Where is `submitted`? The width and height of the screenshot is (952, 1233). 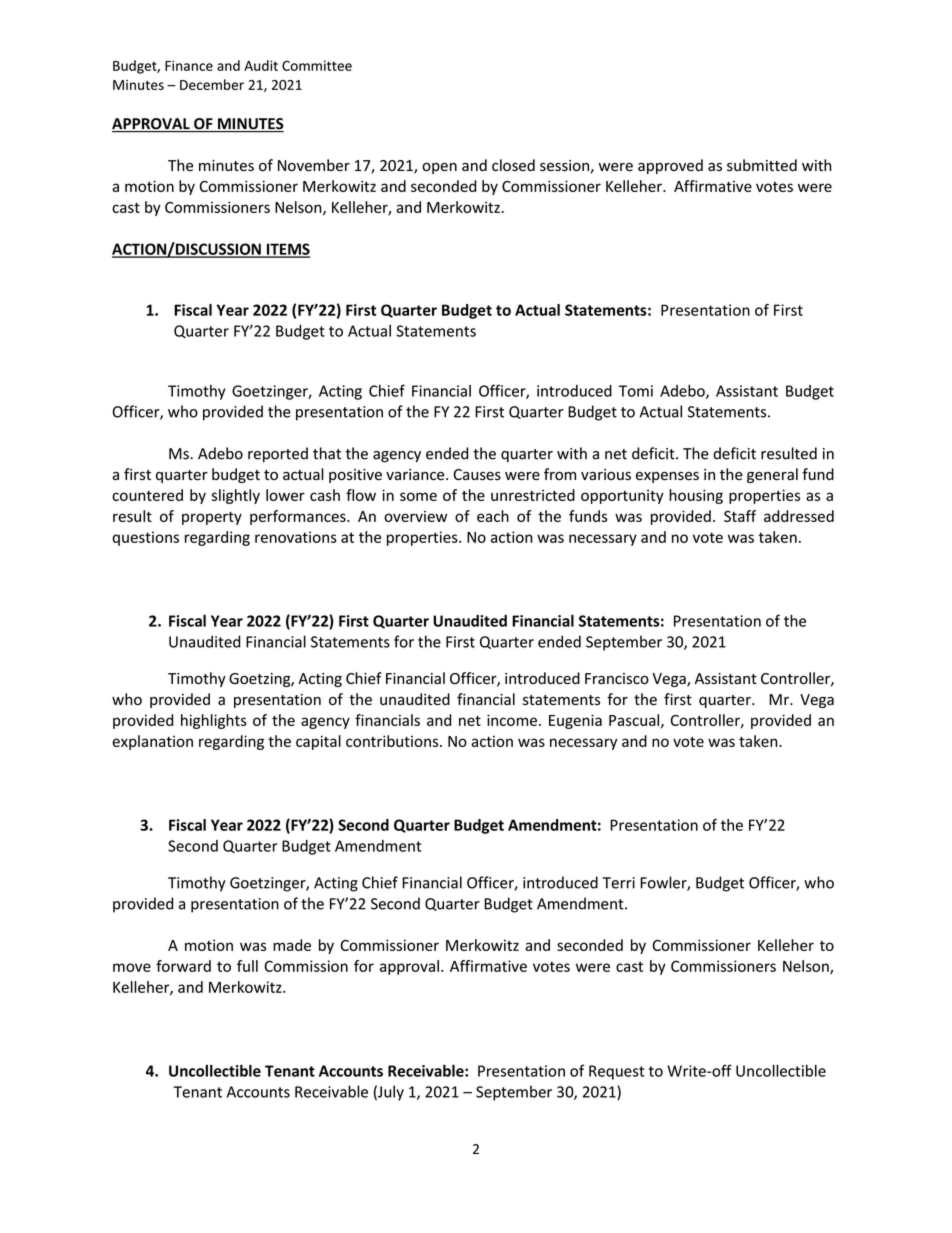 submitted is located at coordinates (762, 165).
